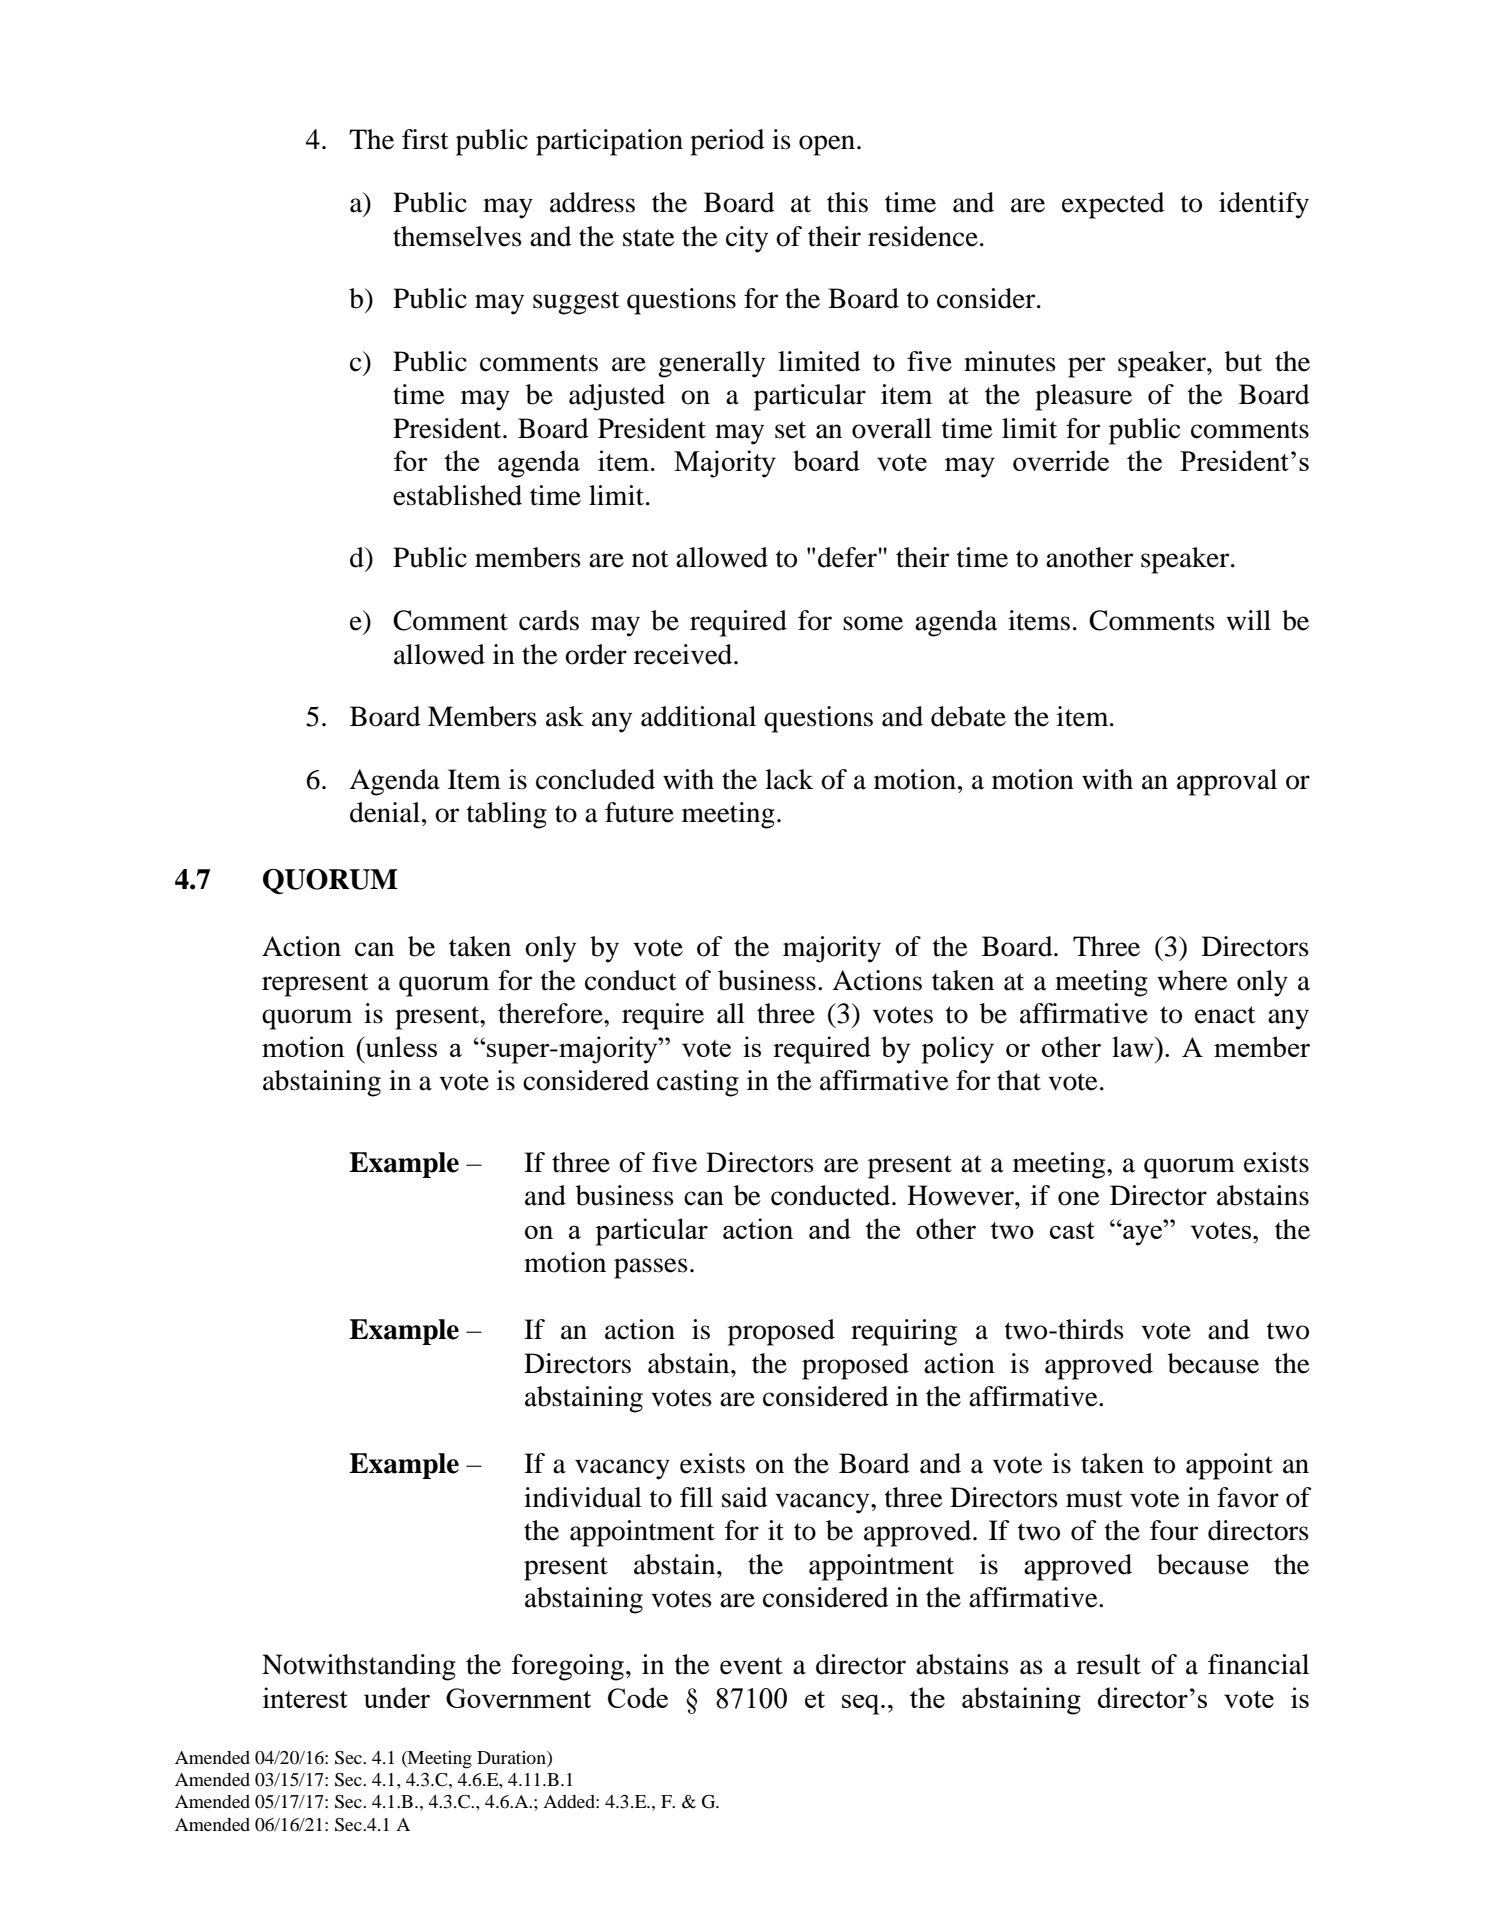 This image has width=1485, height=1922. Describe the element at coordinates (385, 812) in the image. I see `denial` at that location.
